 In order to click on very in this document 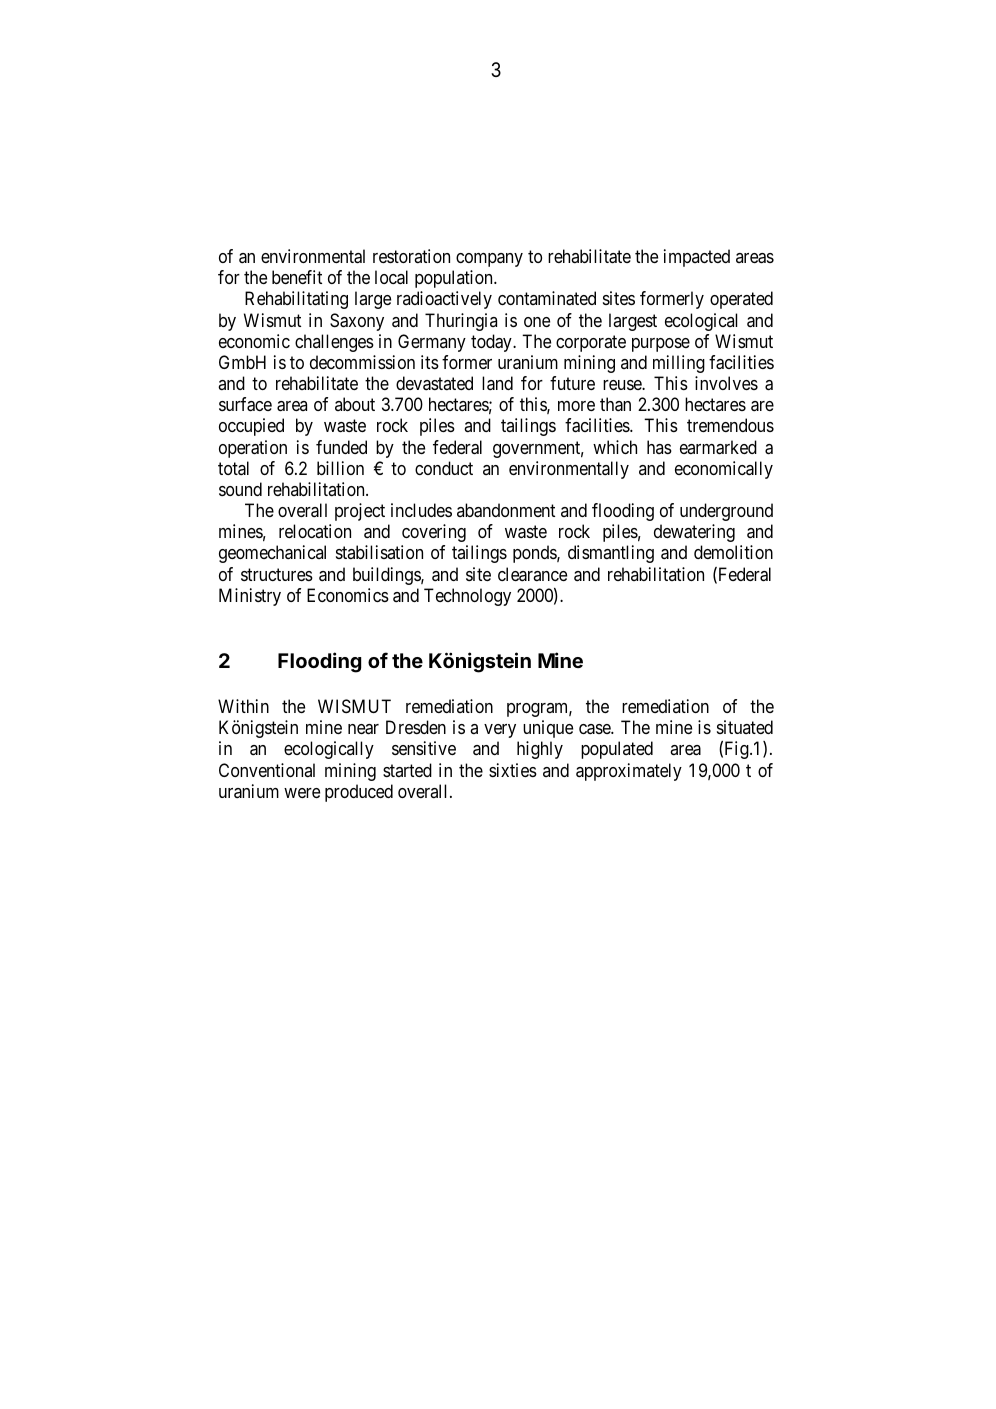, I will do `click(500, 731)`.
